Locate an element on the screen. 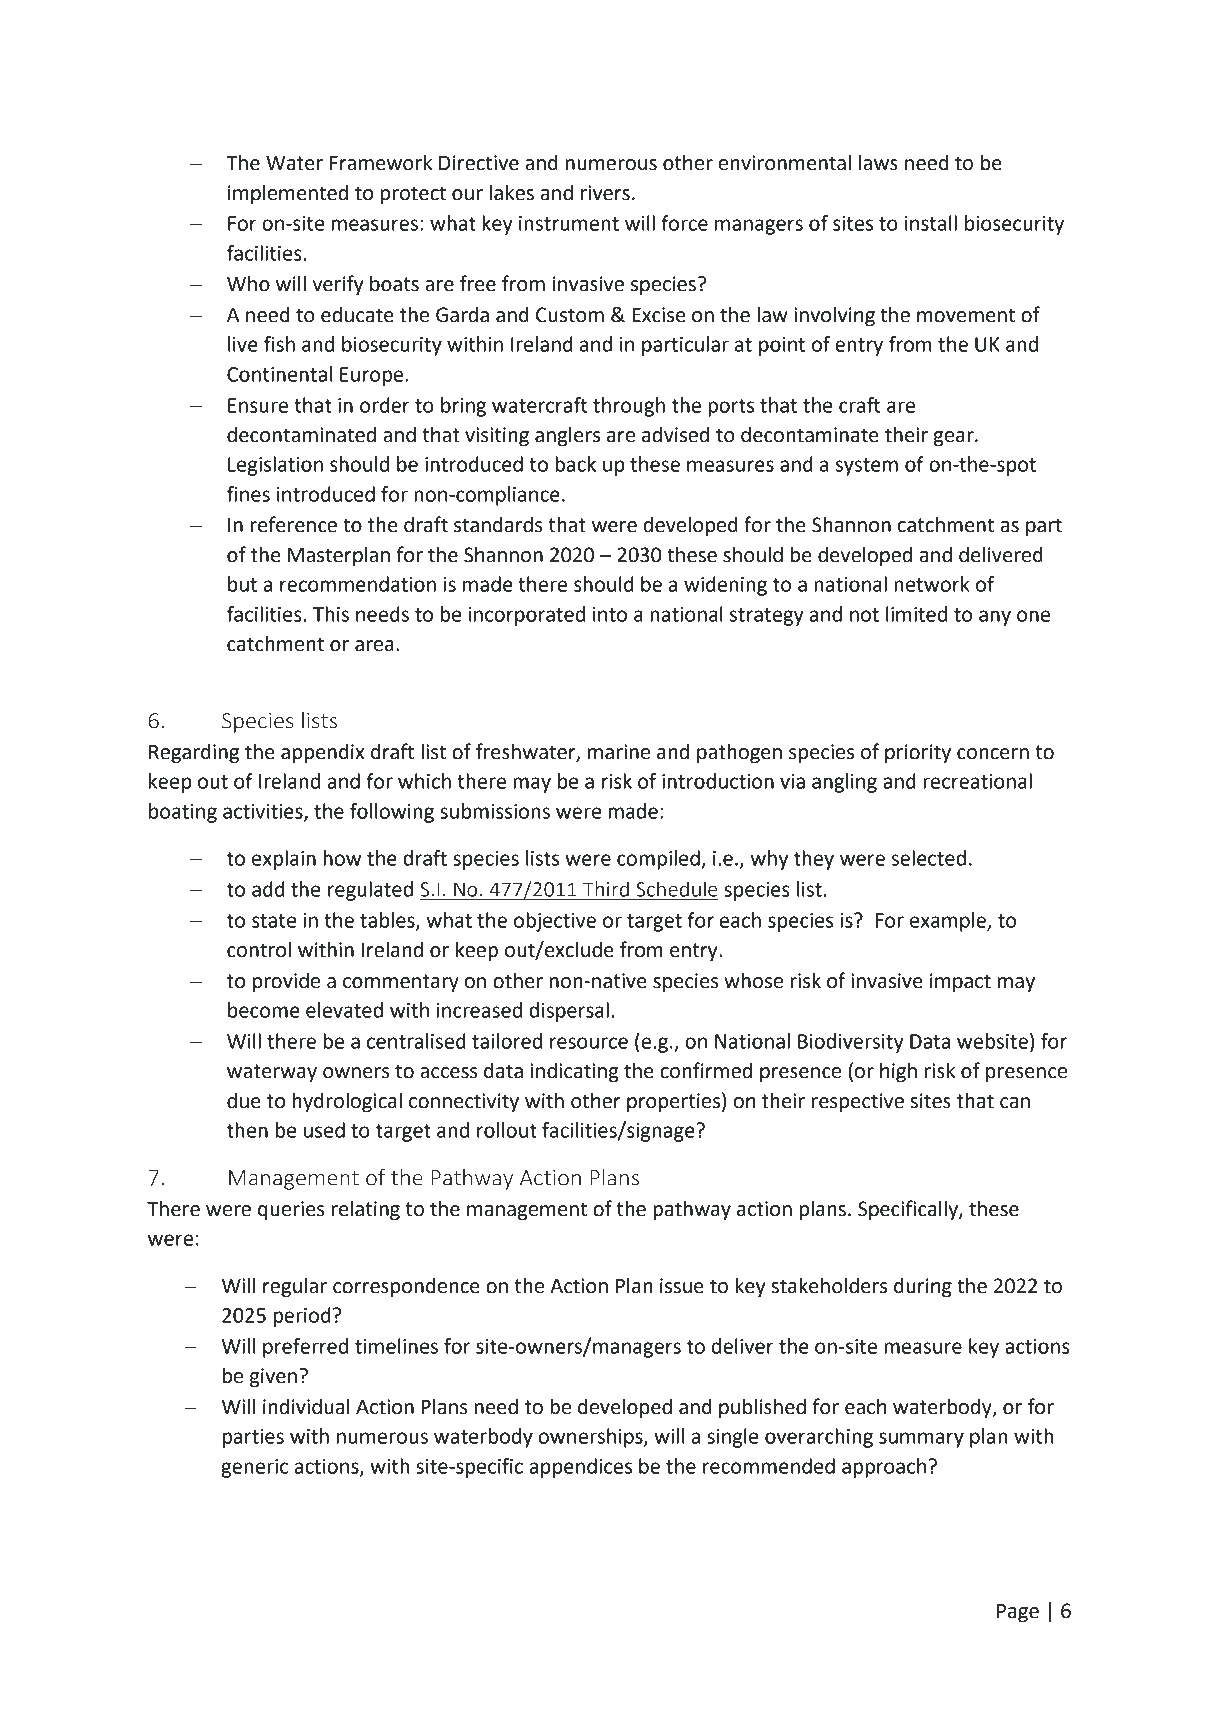 Image resolution: width=1219 pixels, height=1724 pixels. network is located at coordinates (932, 584).
